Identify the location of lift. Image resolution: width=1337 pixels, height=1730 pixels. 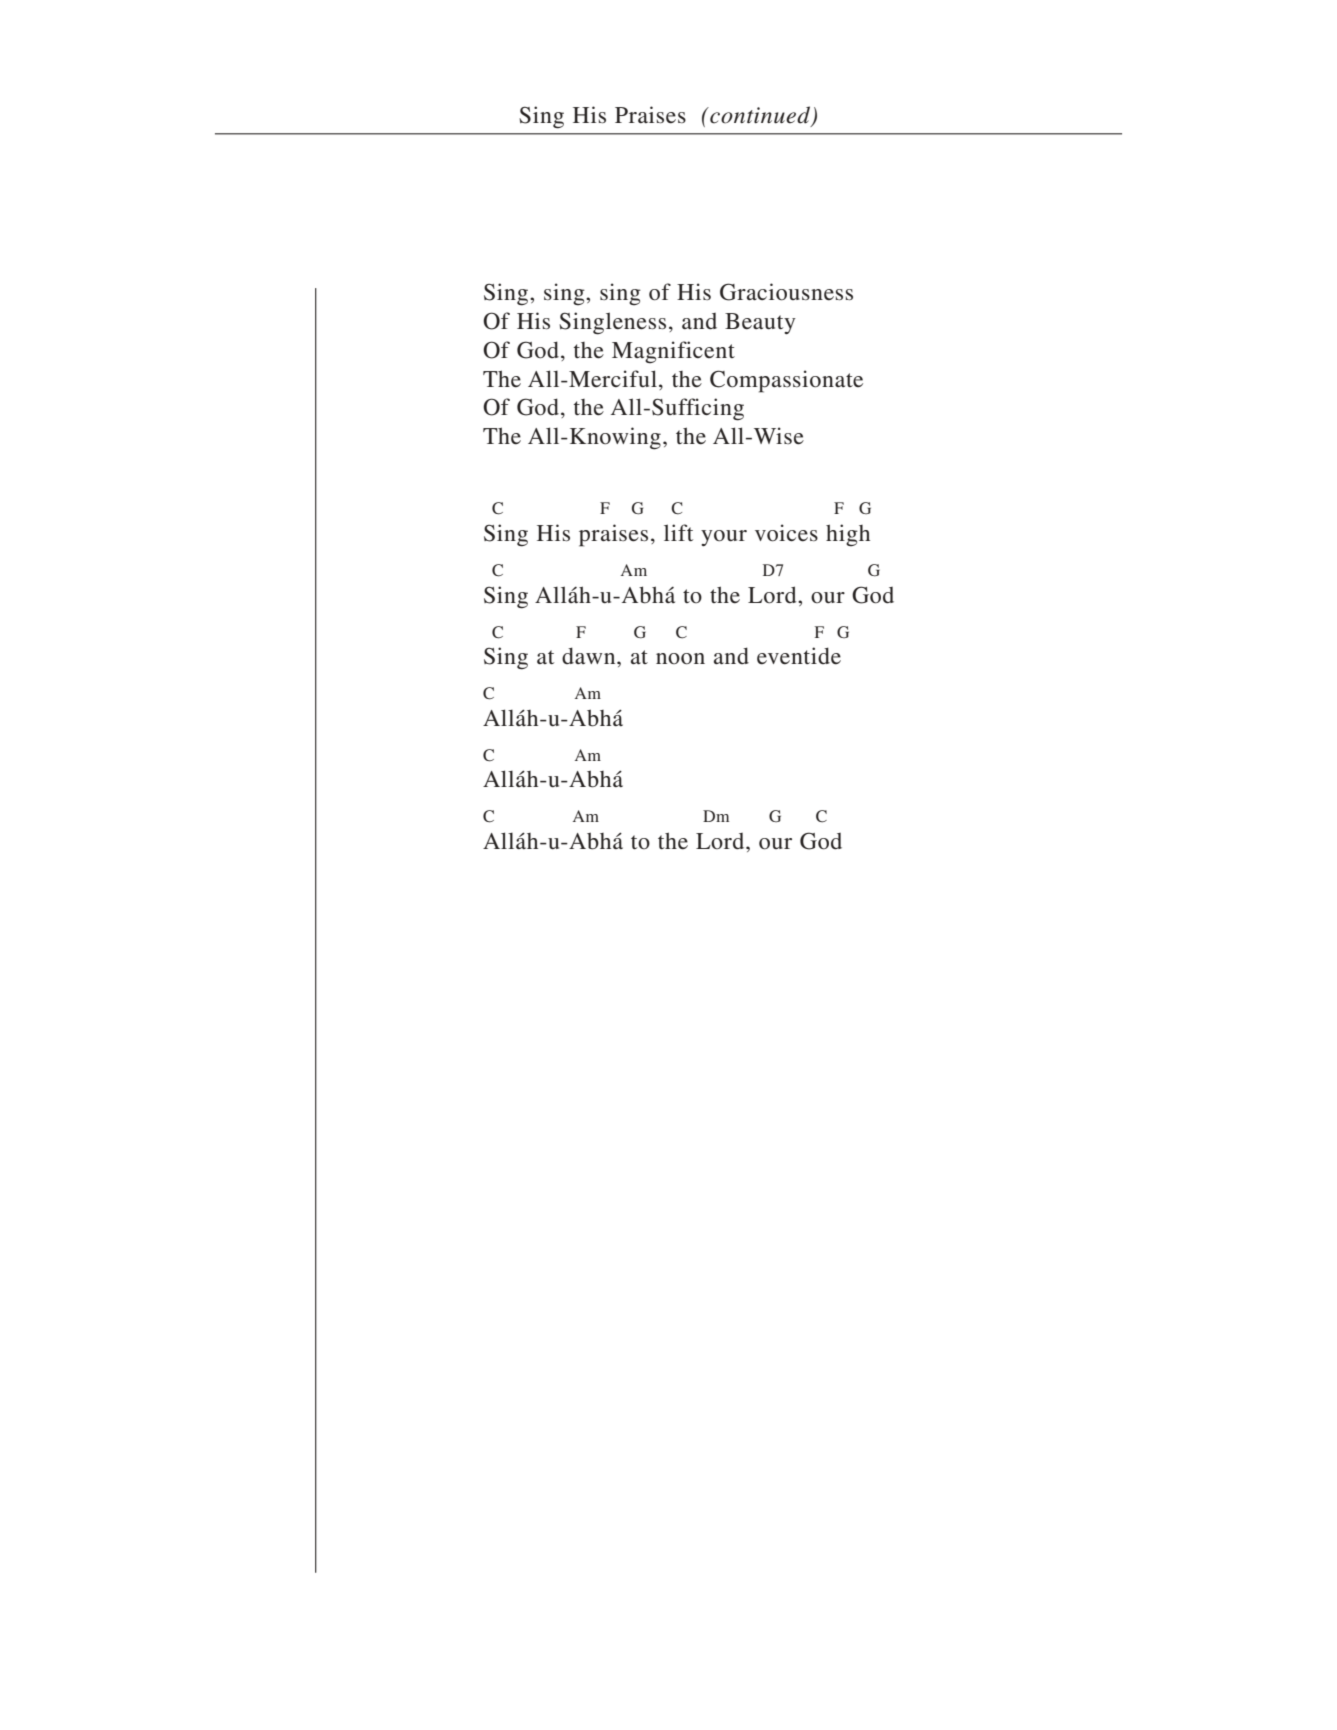
(678, 532).
